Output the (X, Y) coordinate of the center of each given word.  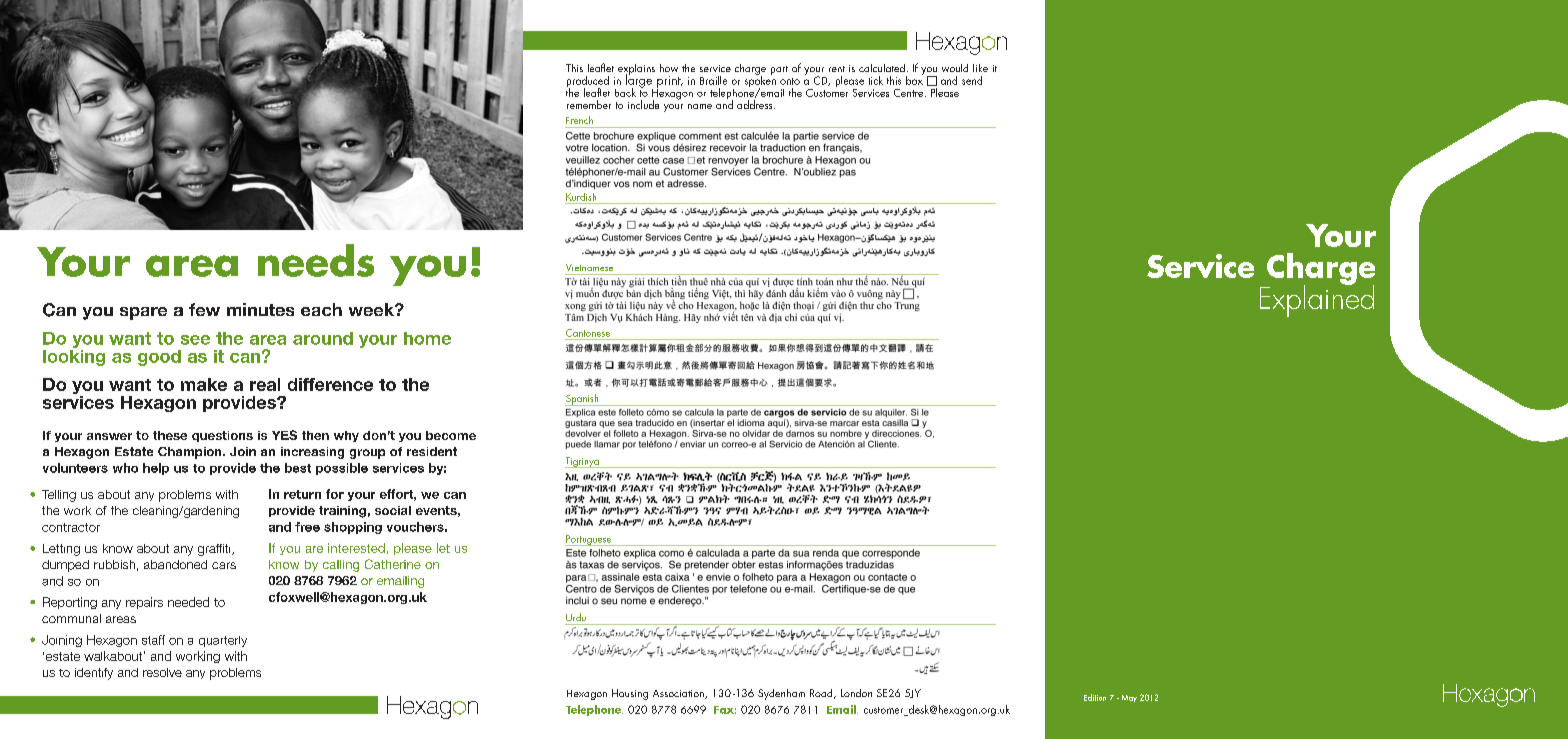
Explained (1317, 299)
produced (588, 83)
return (302, 494)
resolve (162, 672)
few (204, 309)
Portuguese (589, 540)
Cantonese (588, 333)
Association (679, 694)
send (972, 80)
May (1129, 698)
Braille (713, 80)
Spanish (583, 400)
